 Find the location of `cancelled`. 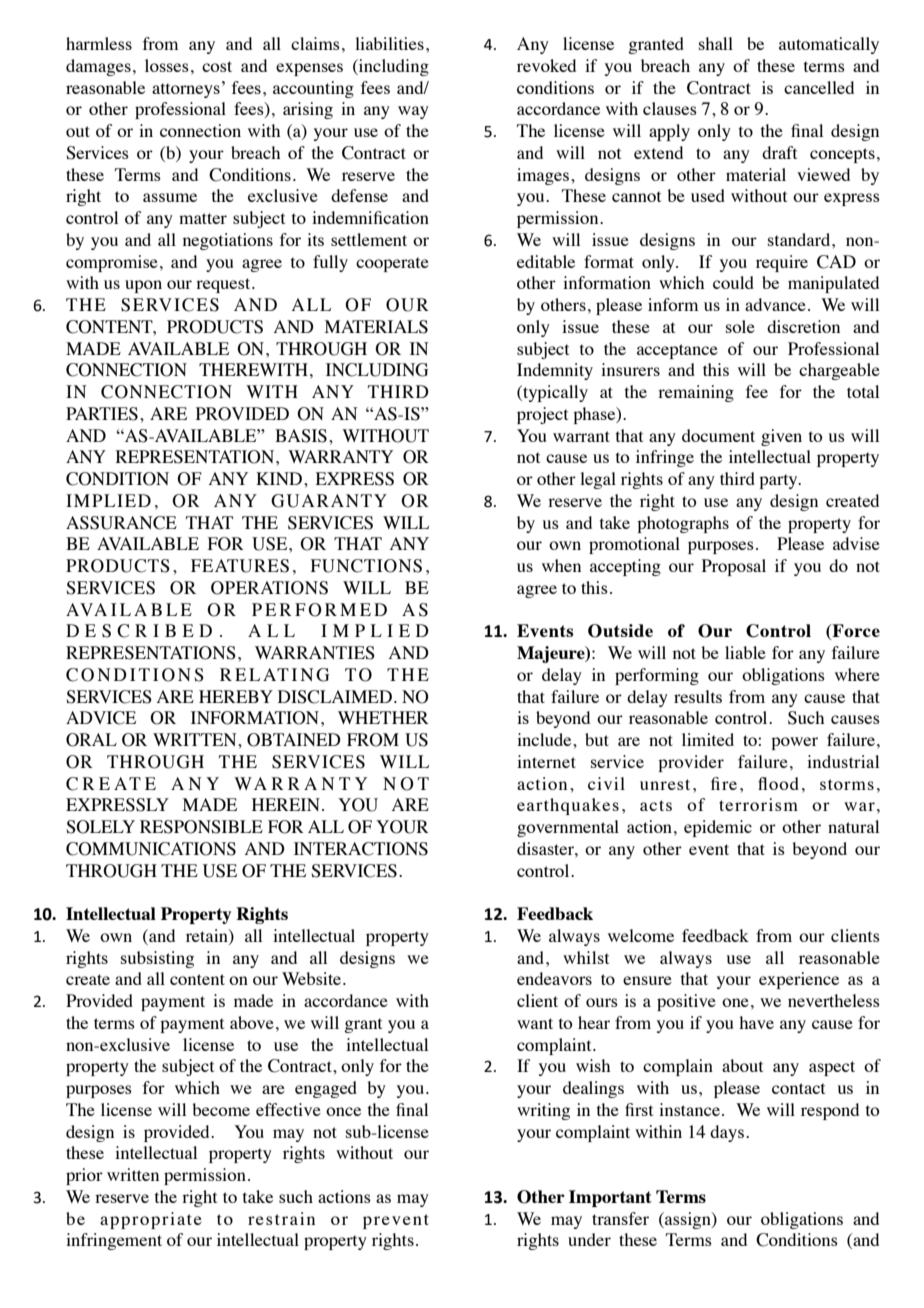

cancelled is located at coordinates (819, 87).
